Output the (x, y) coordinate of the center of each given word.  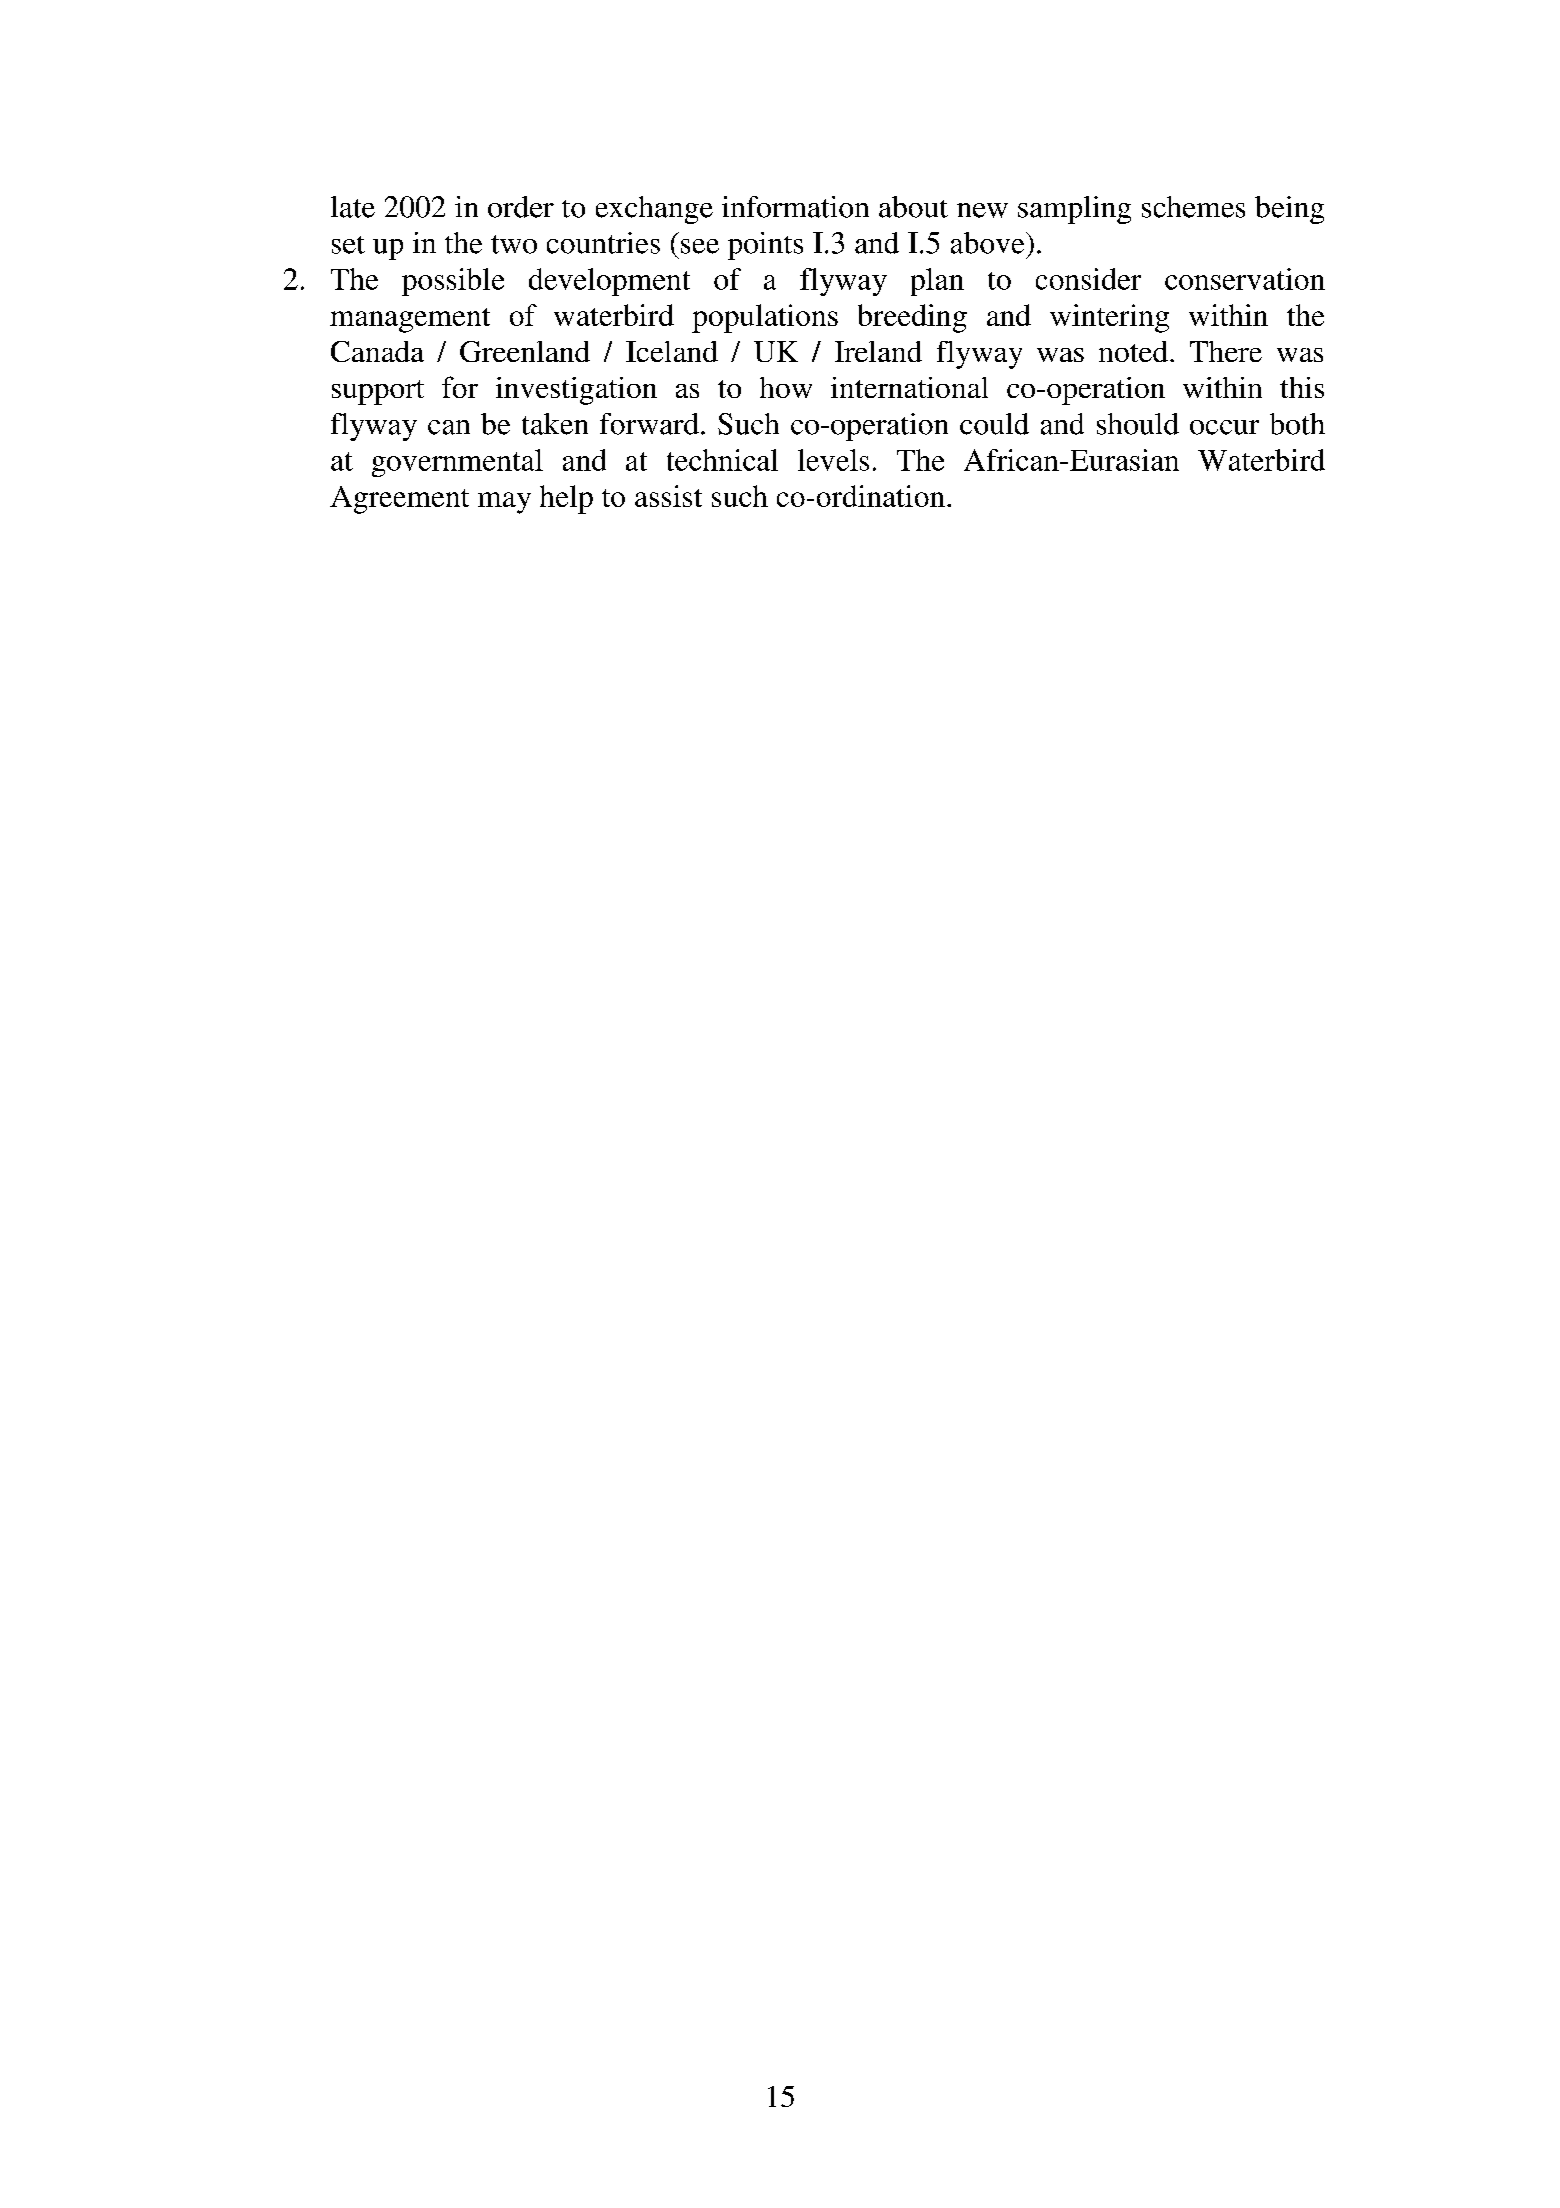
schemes (1193, 207)
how (786, 387)
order (521, 207)
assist (668, 496)
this (1302, 387)
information (795, 207)
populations (765, 318)
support (378, 392)
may (504, 503)
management (410, 320)
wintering (1109, 318)
